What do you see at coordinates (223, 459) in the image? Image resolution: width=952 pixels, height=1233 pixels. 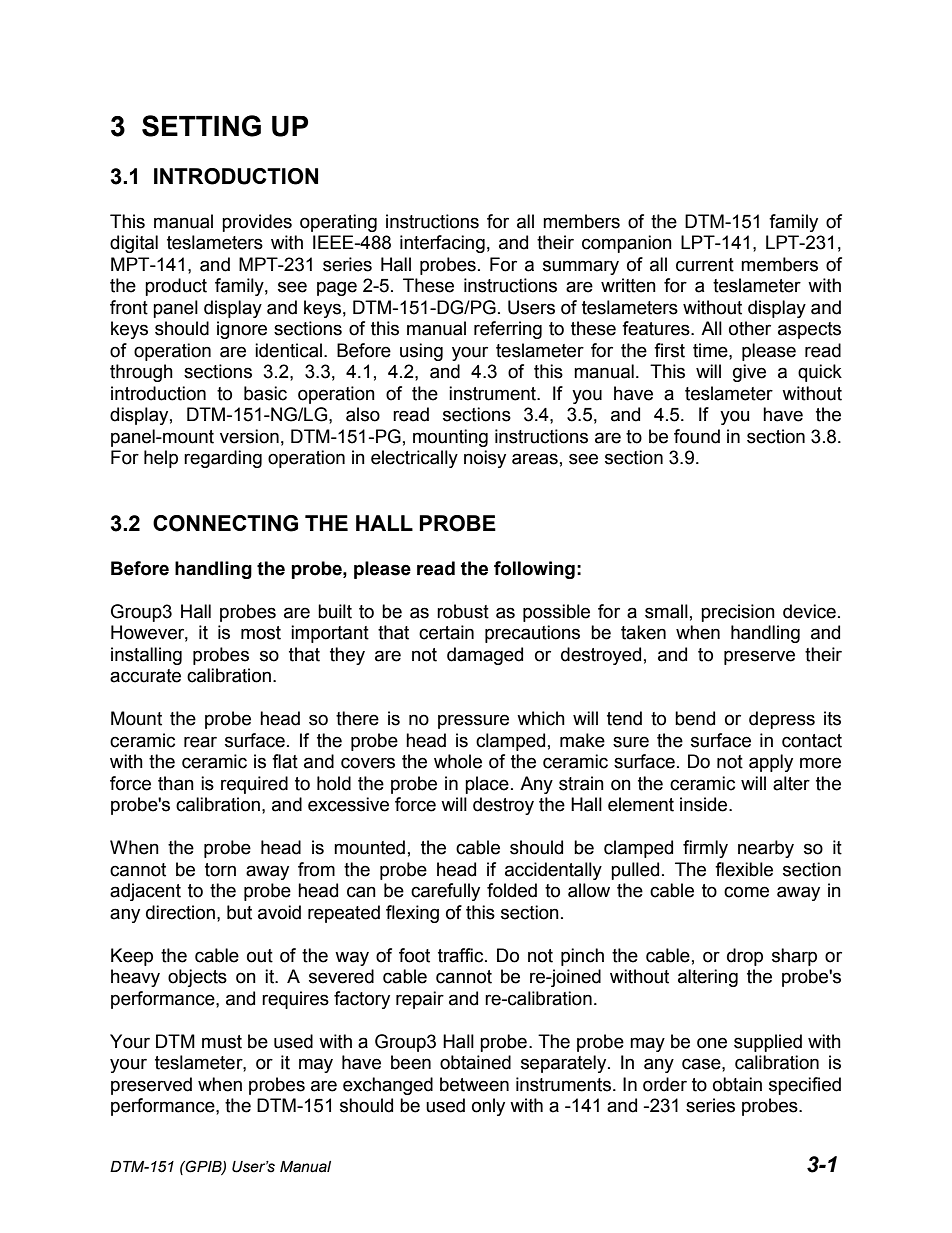 I see `regarding` at bounding box center [223, 459].
